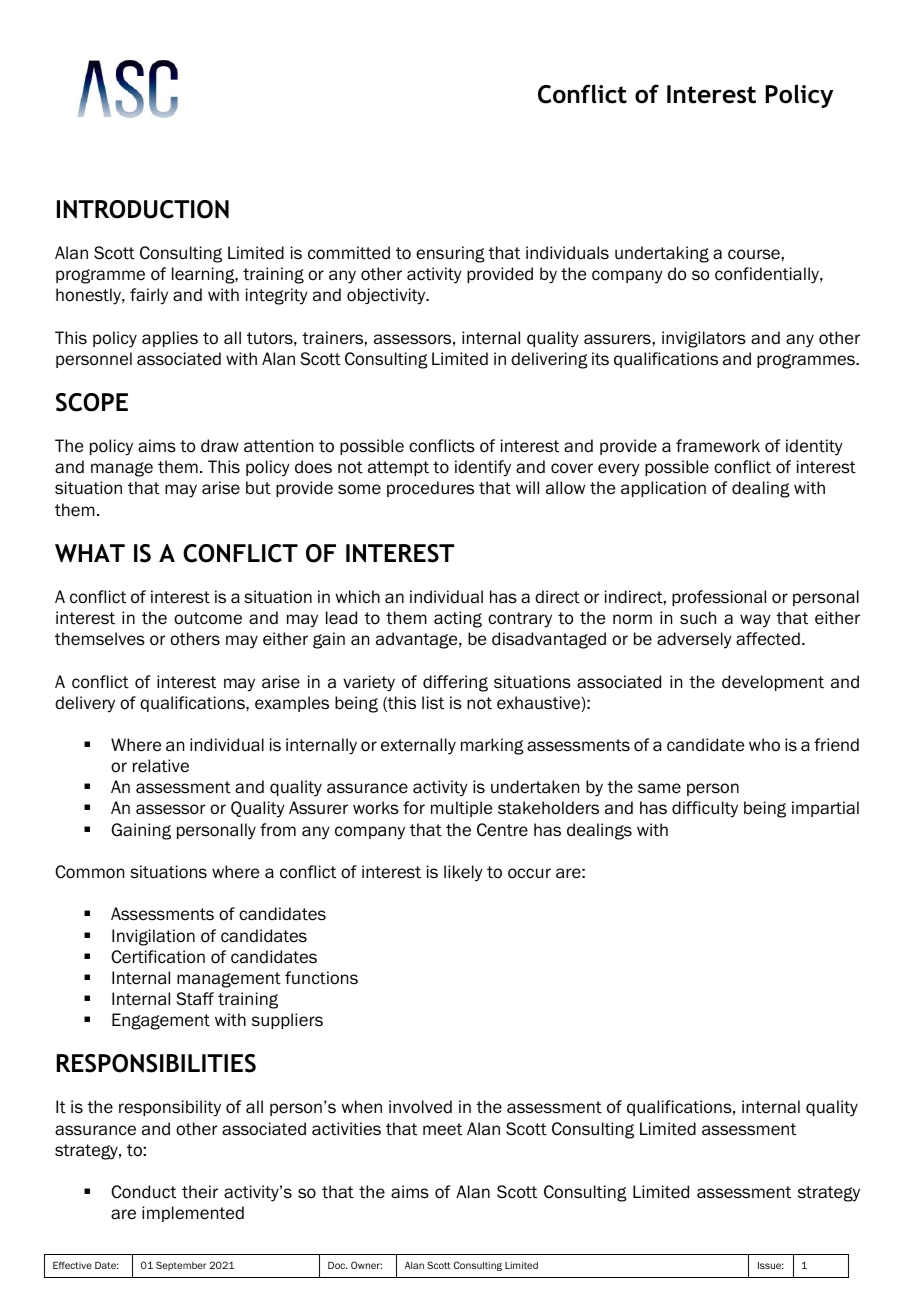 Image resolution: width=924 pixels, height=1309 pixels. What do you see at coordinates (143, 209) in the screenshot?
I see `INTRODUCTION` at bounding box center [143, 209].
